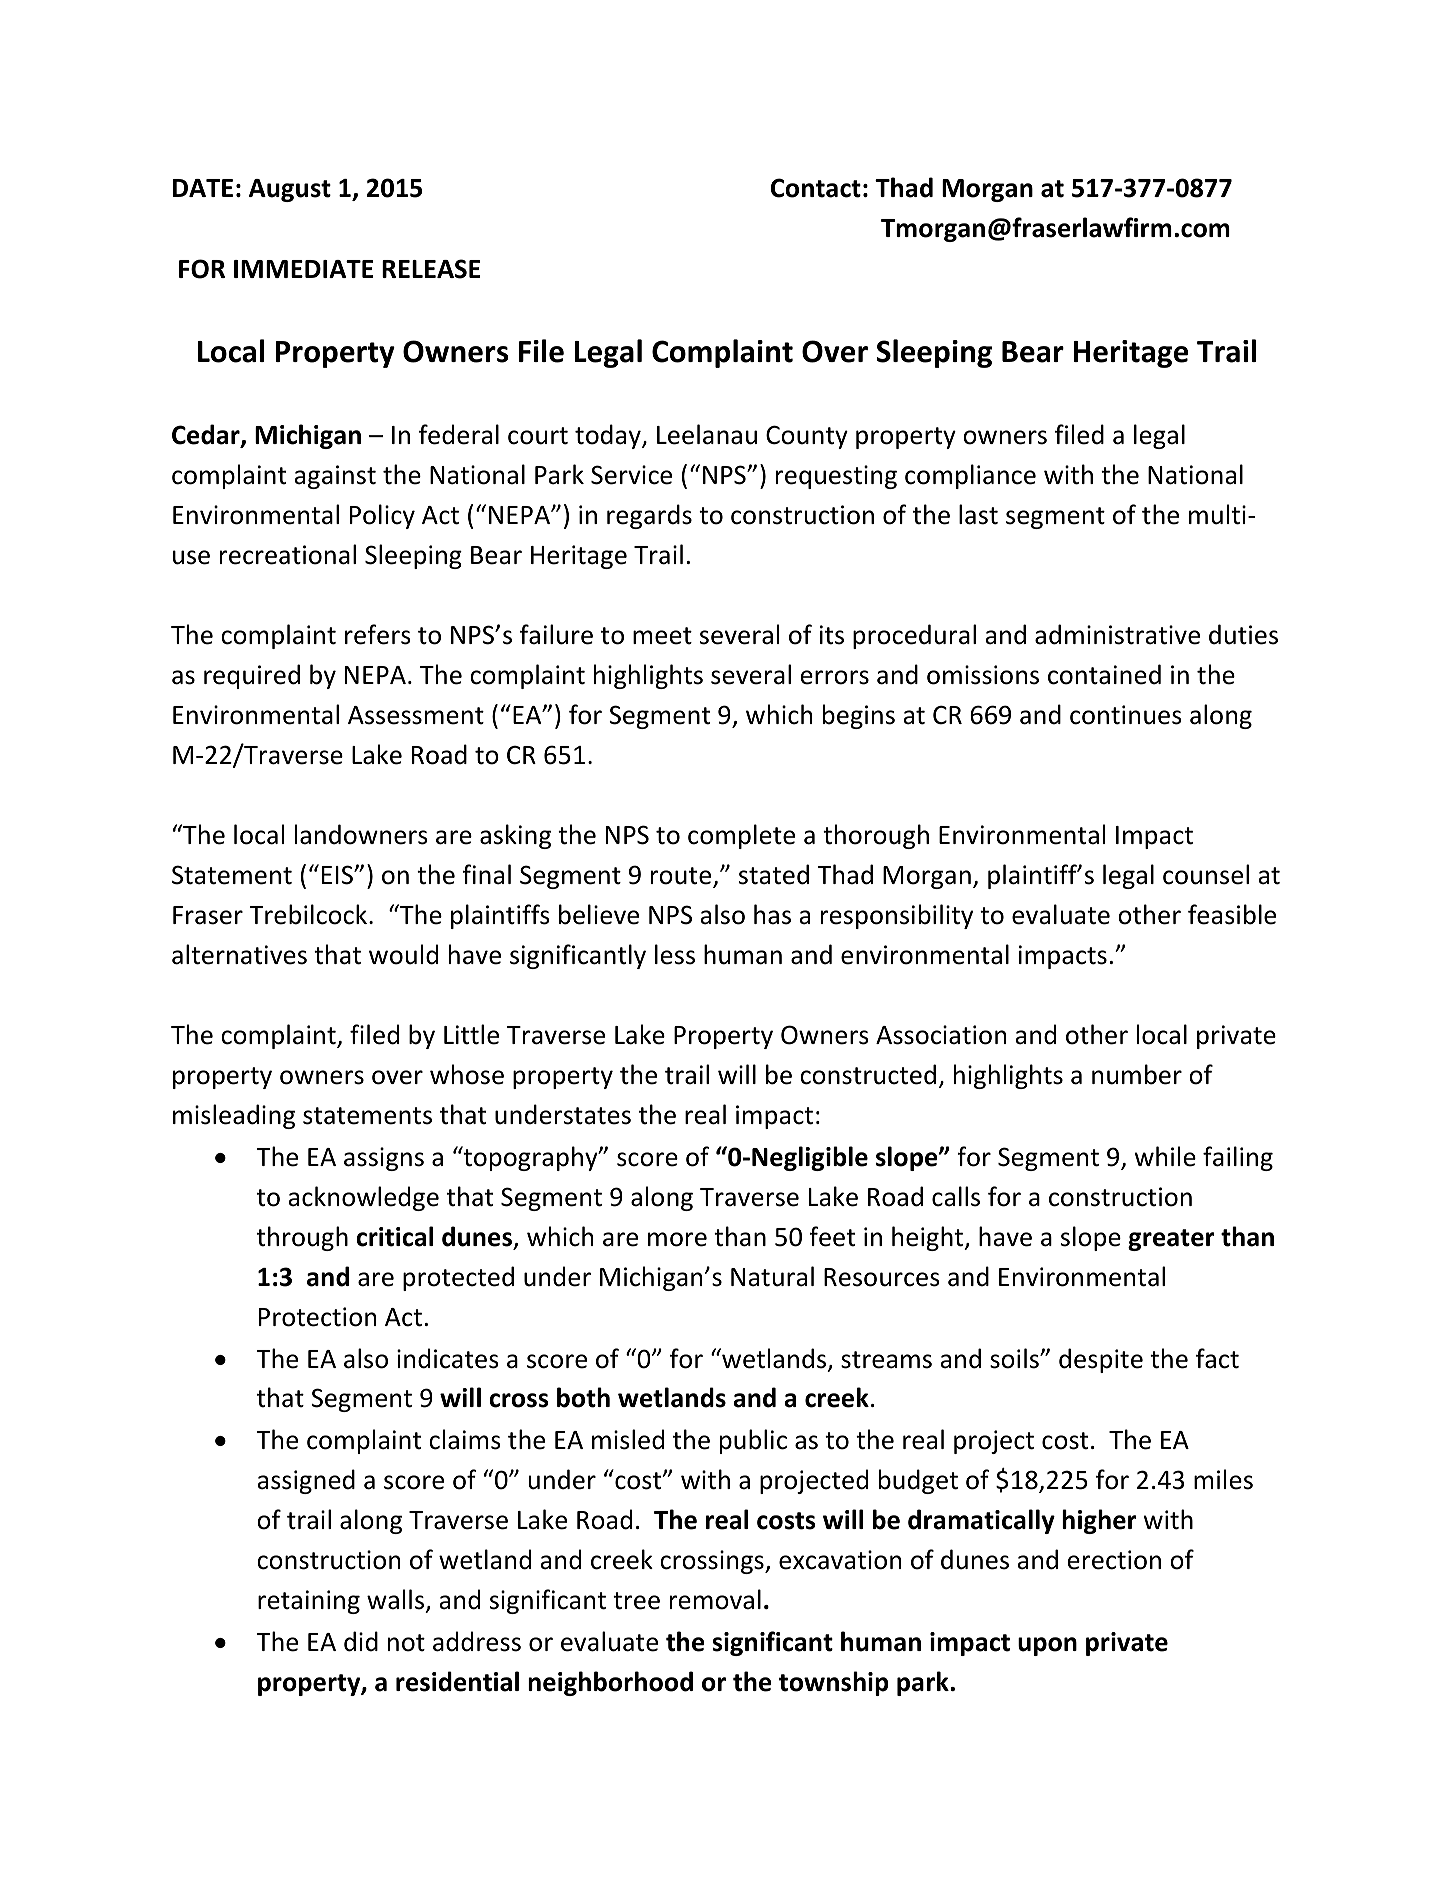 The image size is (1454, 1881). What do you see at coordinates (317, 1317) in the document?
I see `Protection` at bounding box center [317, 1317].
